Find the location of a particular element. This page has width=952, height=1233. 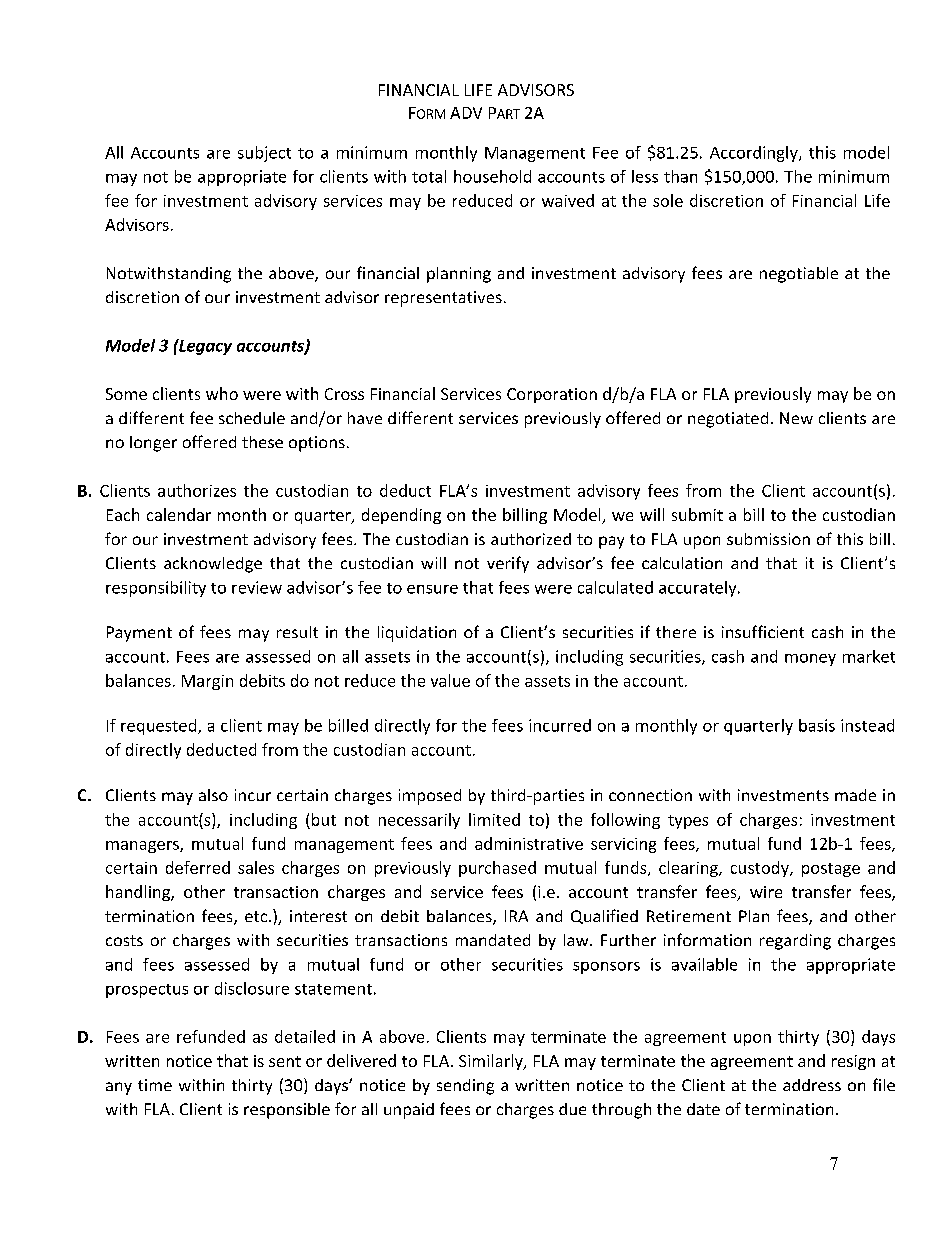

household is located at coordinates (492, 176).
